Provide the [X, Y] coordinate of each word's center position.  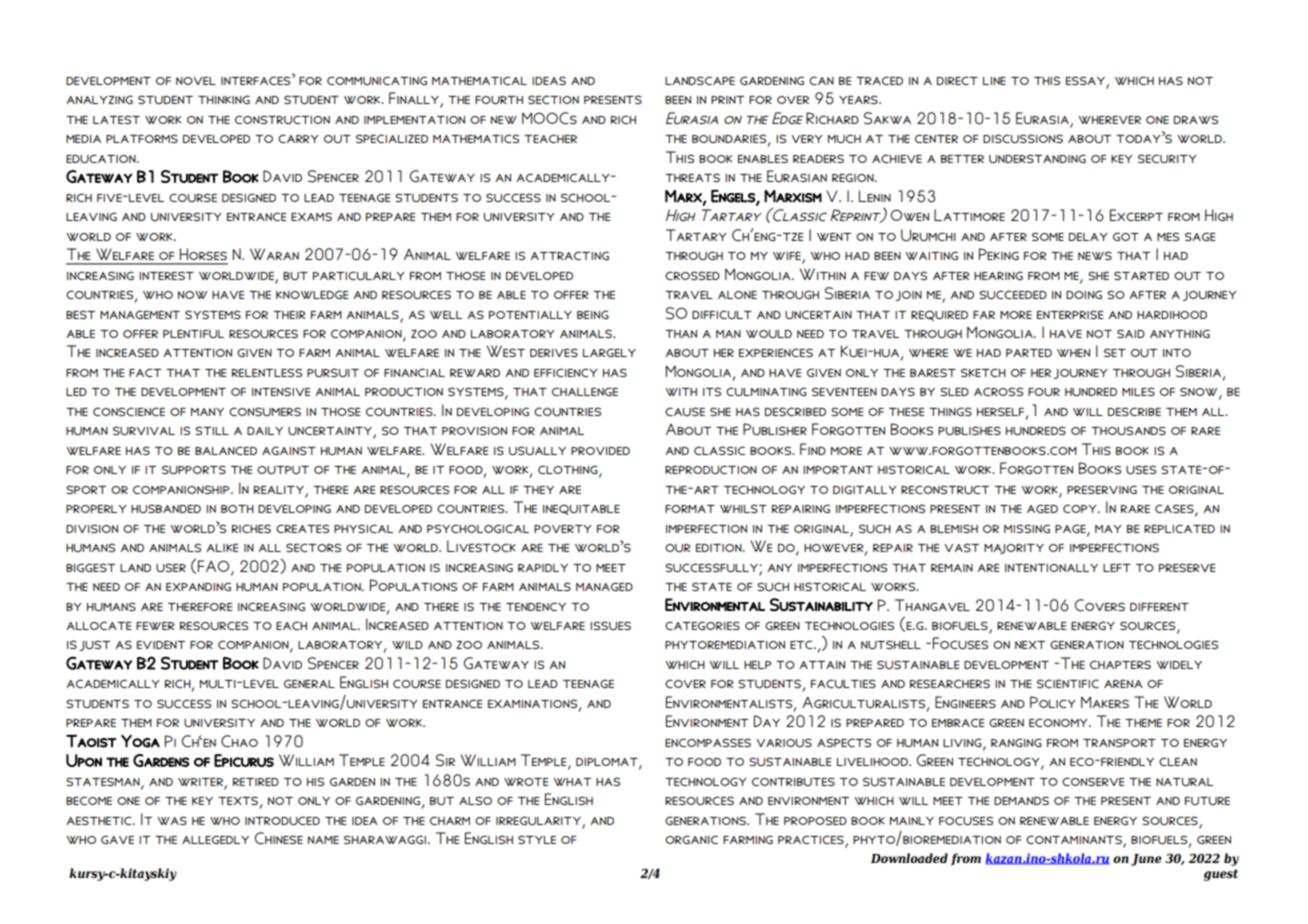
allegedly [215, 839]
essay [1086, 82]
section [553, 99]
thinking [224, 99]
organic [691, 839]
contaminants [1075, 841]
